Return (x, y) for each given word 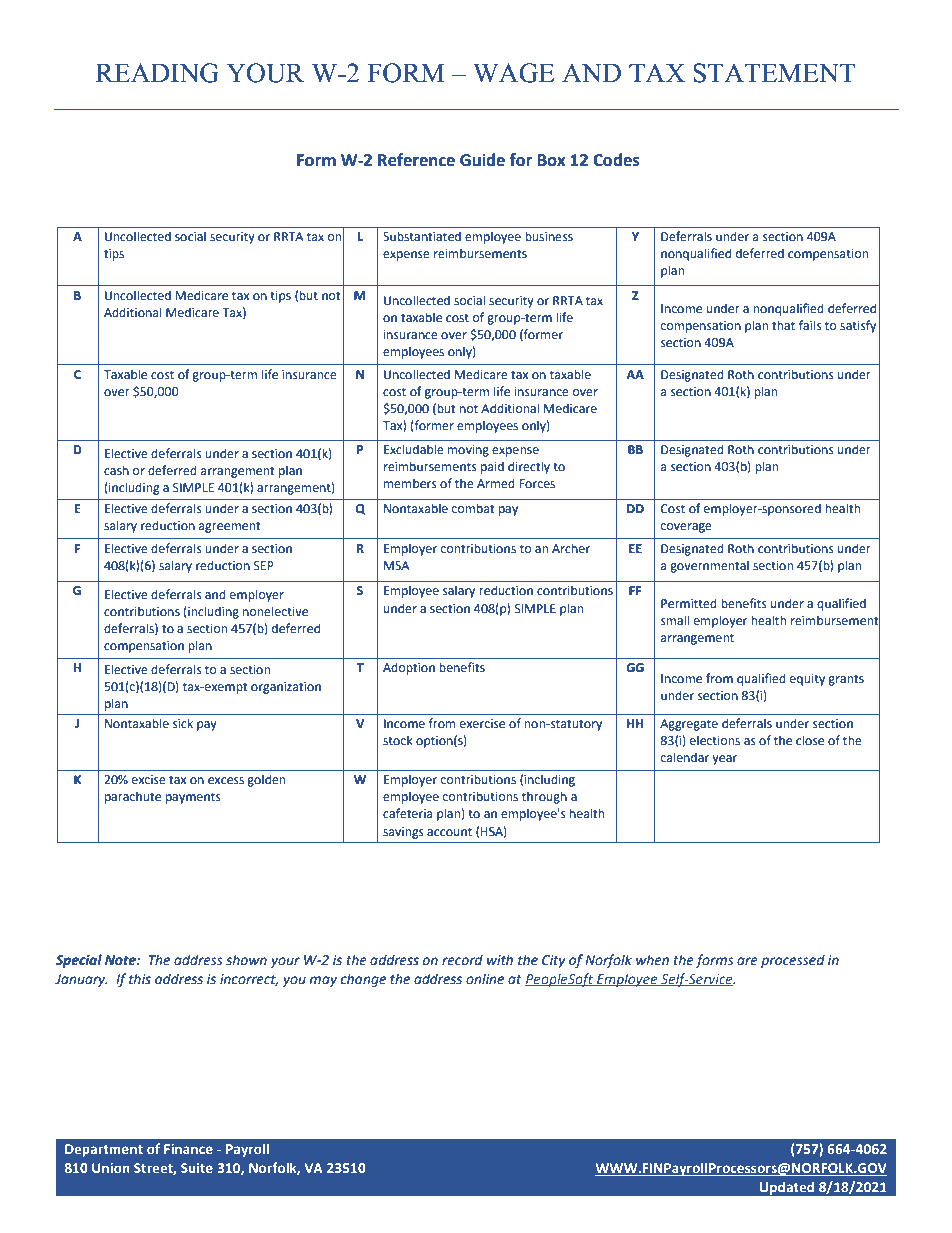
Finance (188, 1149)
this (140, 979)
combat (473, 508)
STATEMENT (774, 73)
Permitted (689, 603)
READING (157, 73)
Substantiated (422, 236)
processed (793, 961)
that (783, 325)
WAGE (513, 73)
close (810, 740)
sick (183, 723)
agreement (230, 527)
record (462, 960)
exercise (482, 724)
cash (116, 470)
